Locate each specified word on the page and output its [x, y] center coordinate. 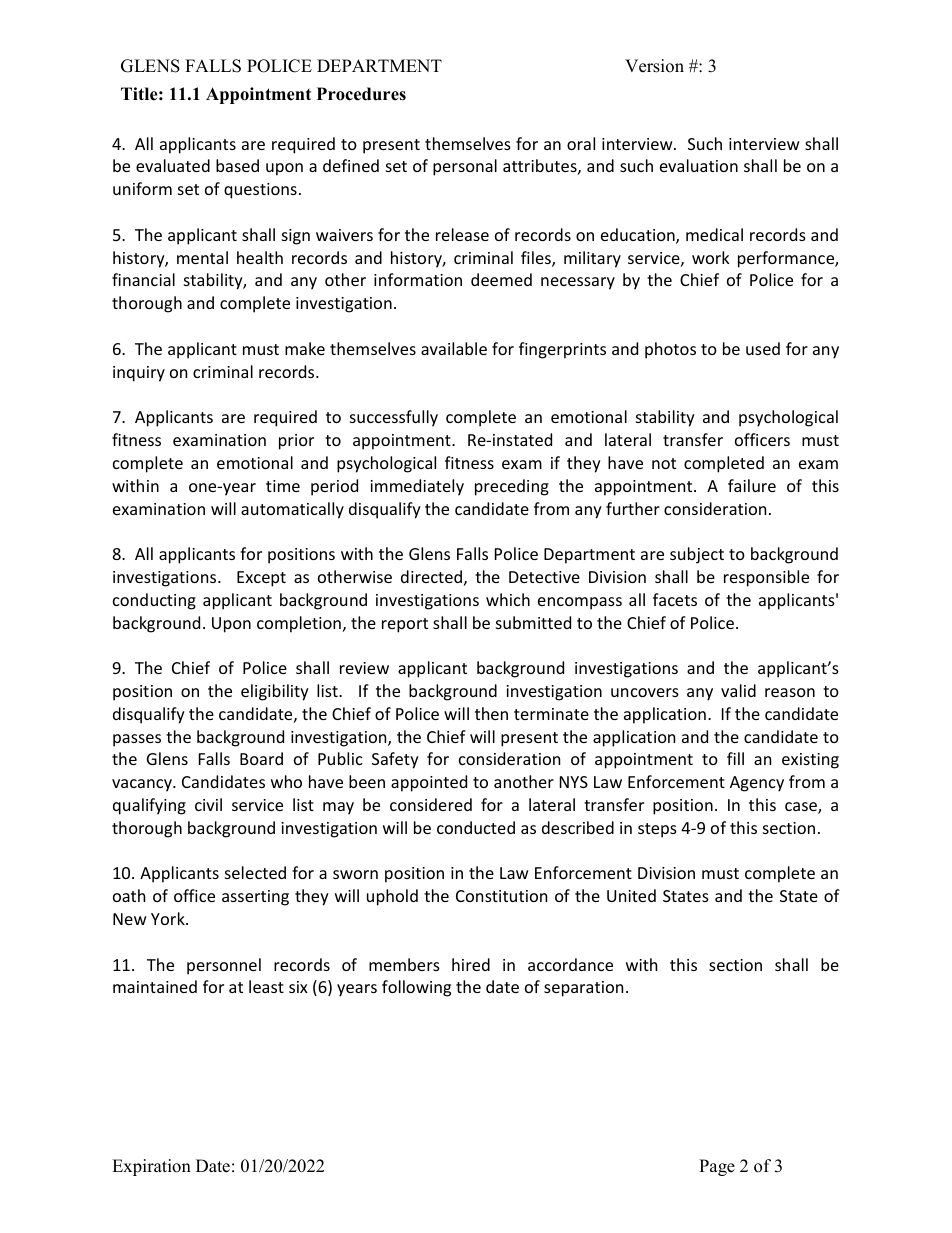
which [508, 599]
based [237, 165]
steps [657, 830]
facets [675, 599]
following [416, 988]
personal [465, 167]
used [763, 348]
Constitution [501, 896]
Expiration [151, 1167]
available [454, 348]
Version [654, 66]
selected [255, 872]
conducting [154, 601]
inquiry [139, 374]
